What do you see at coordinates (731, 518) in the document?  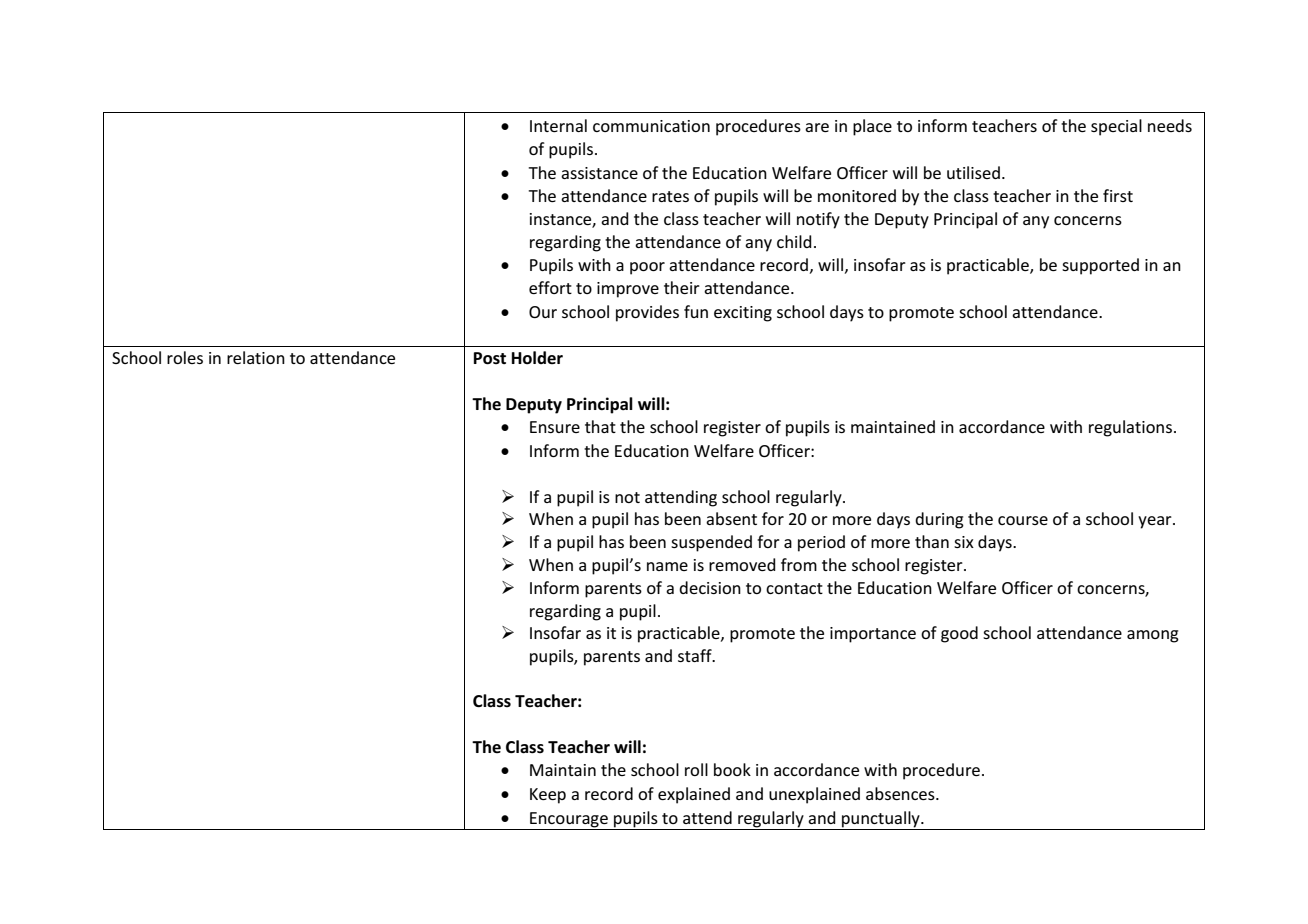 I see `absent` at bounding box center [731, 518].
